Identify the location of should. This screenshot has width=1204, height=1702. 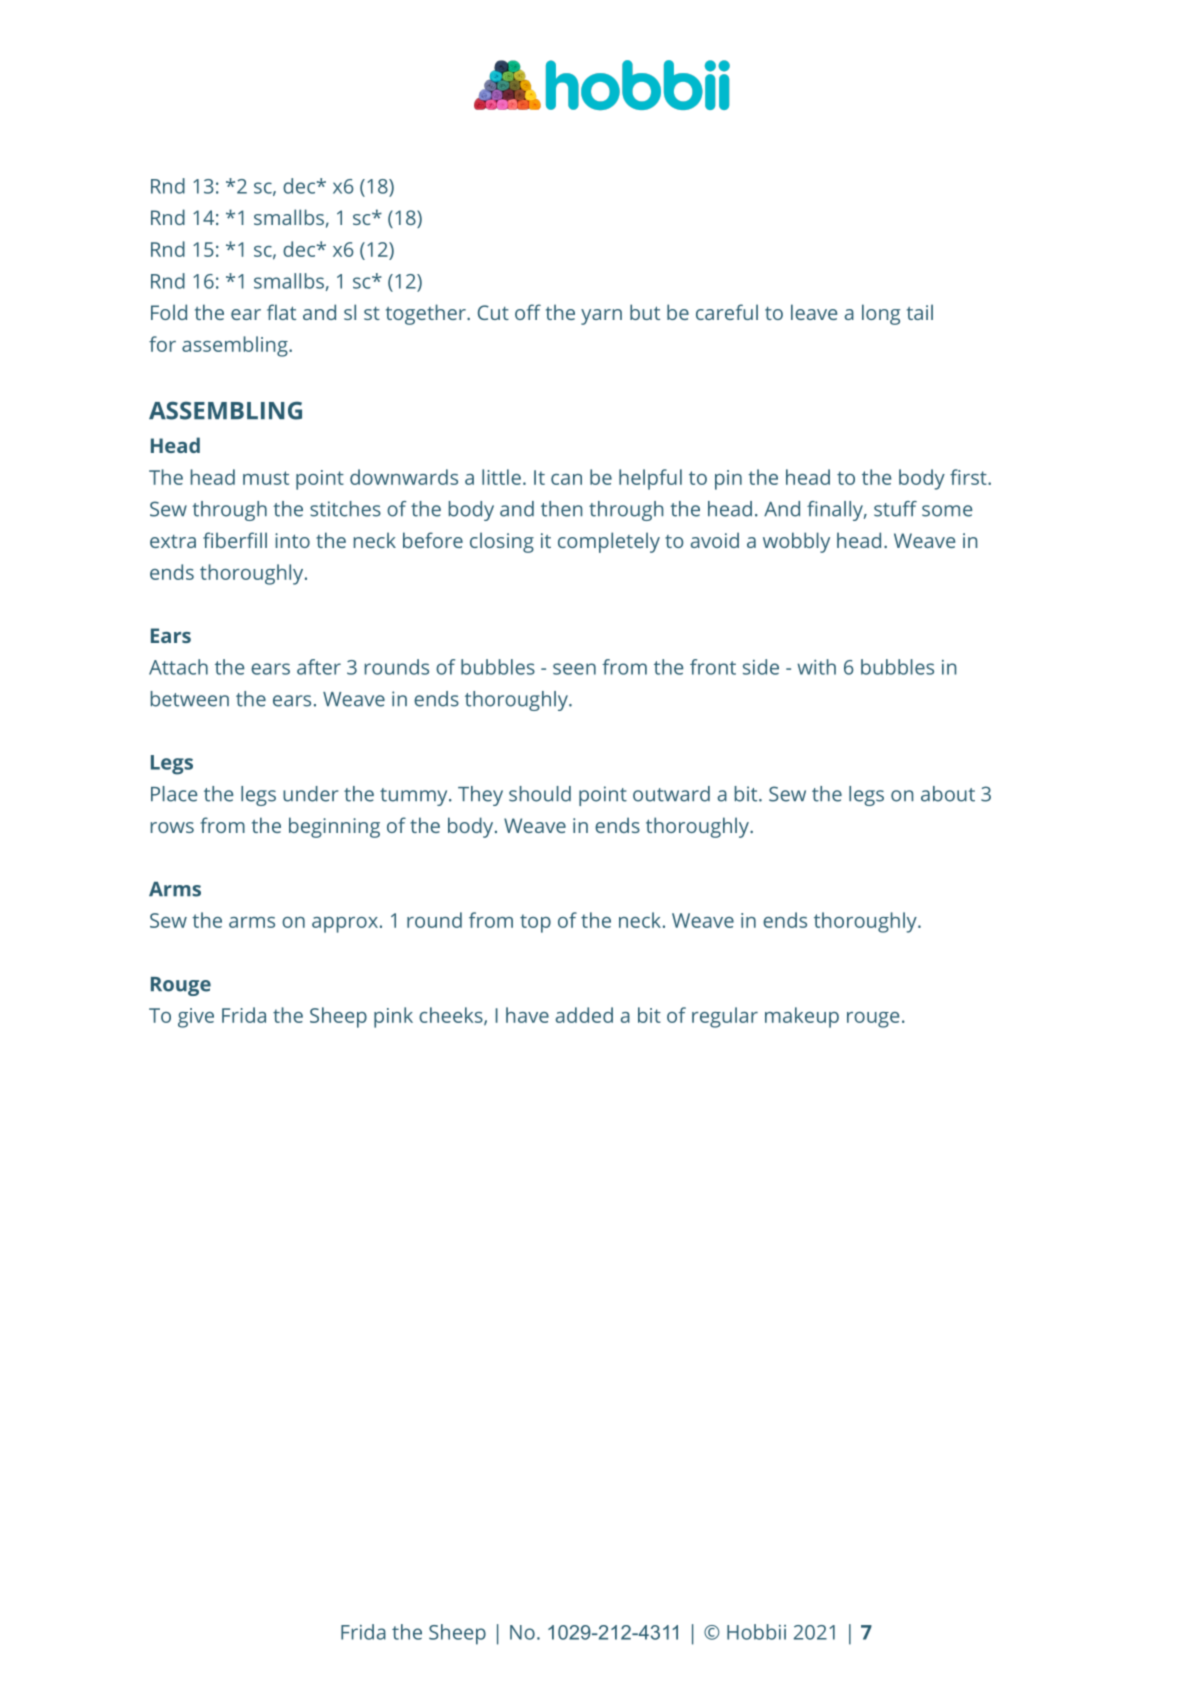
(540, 794).
